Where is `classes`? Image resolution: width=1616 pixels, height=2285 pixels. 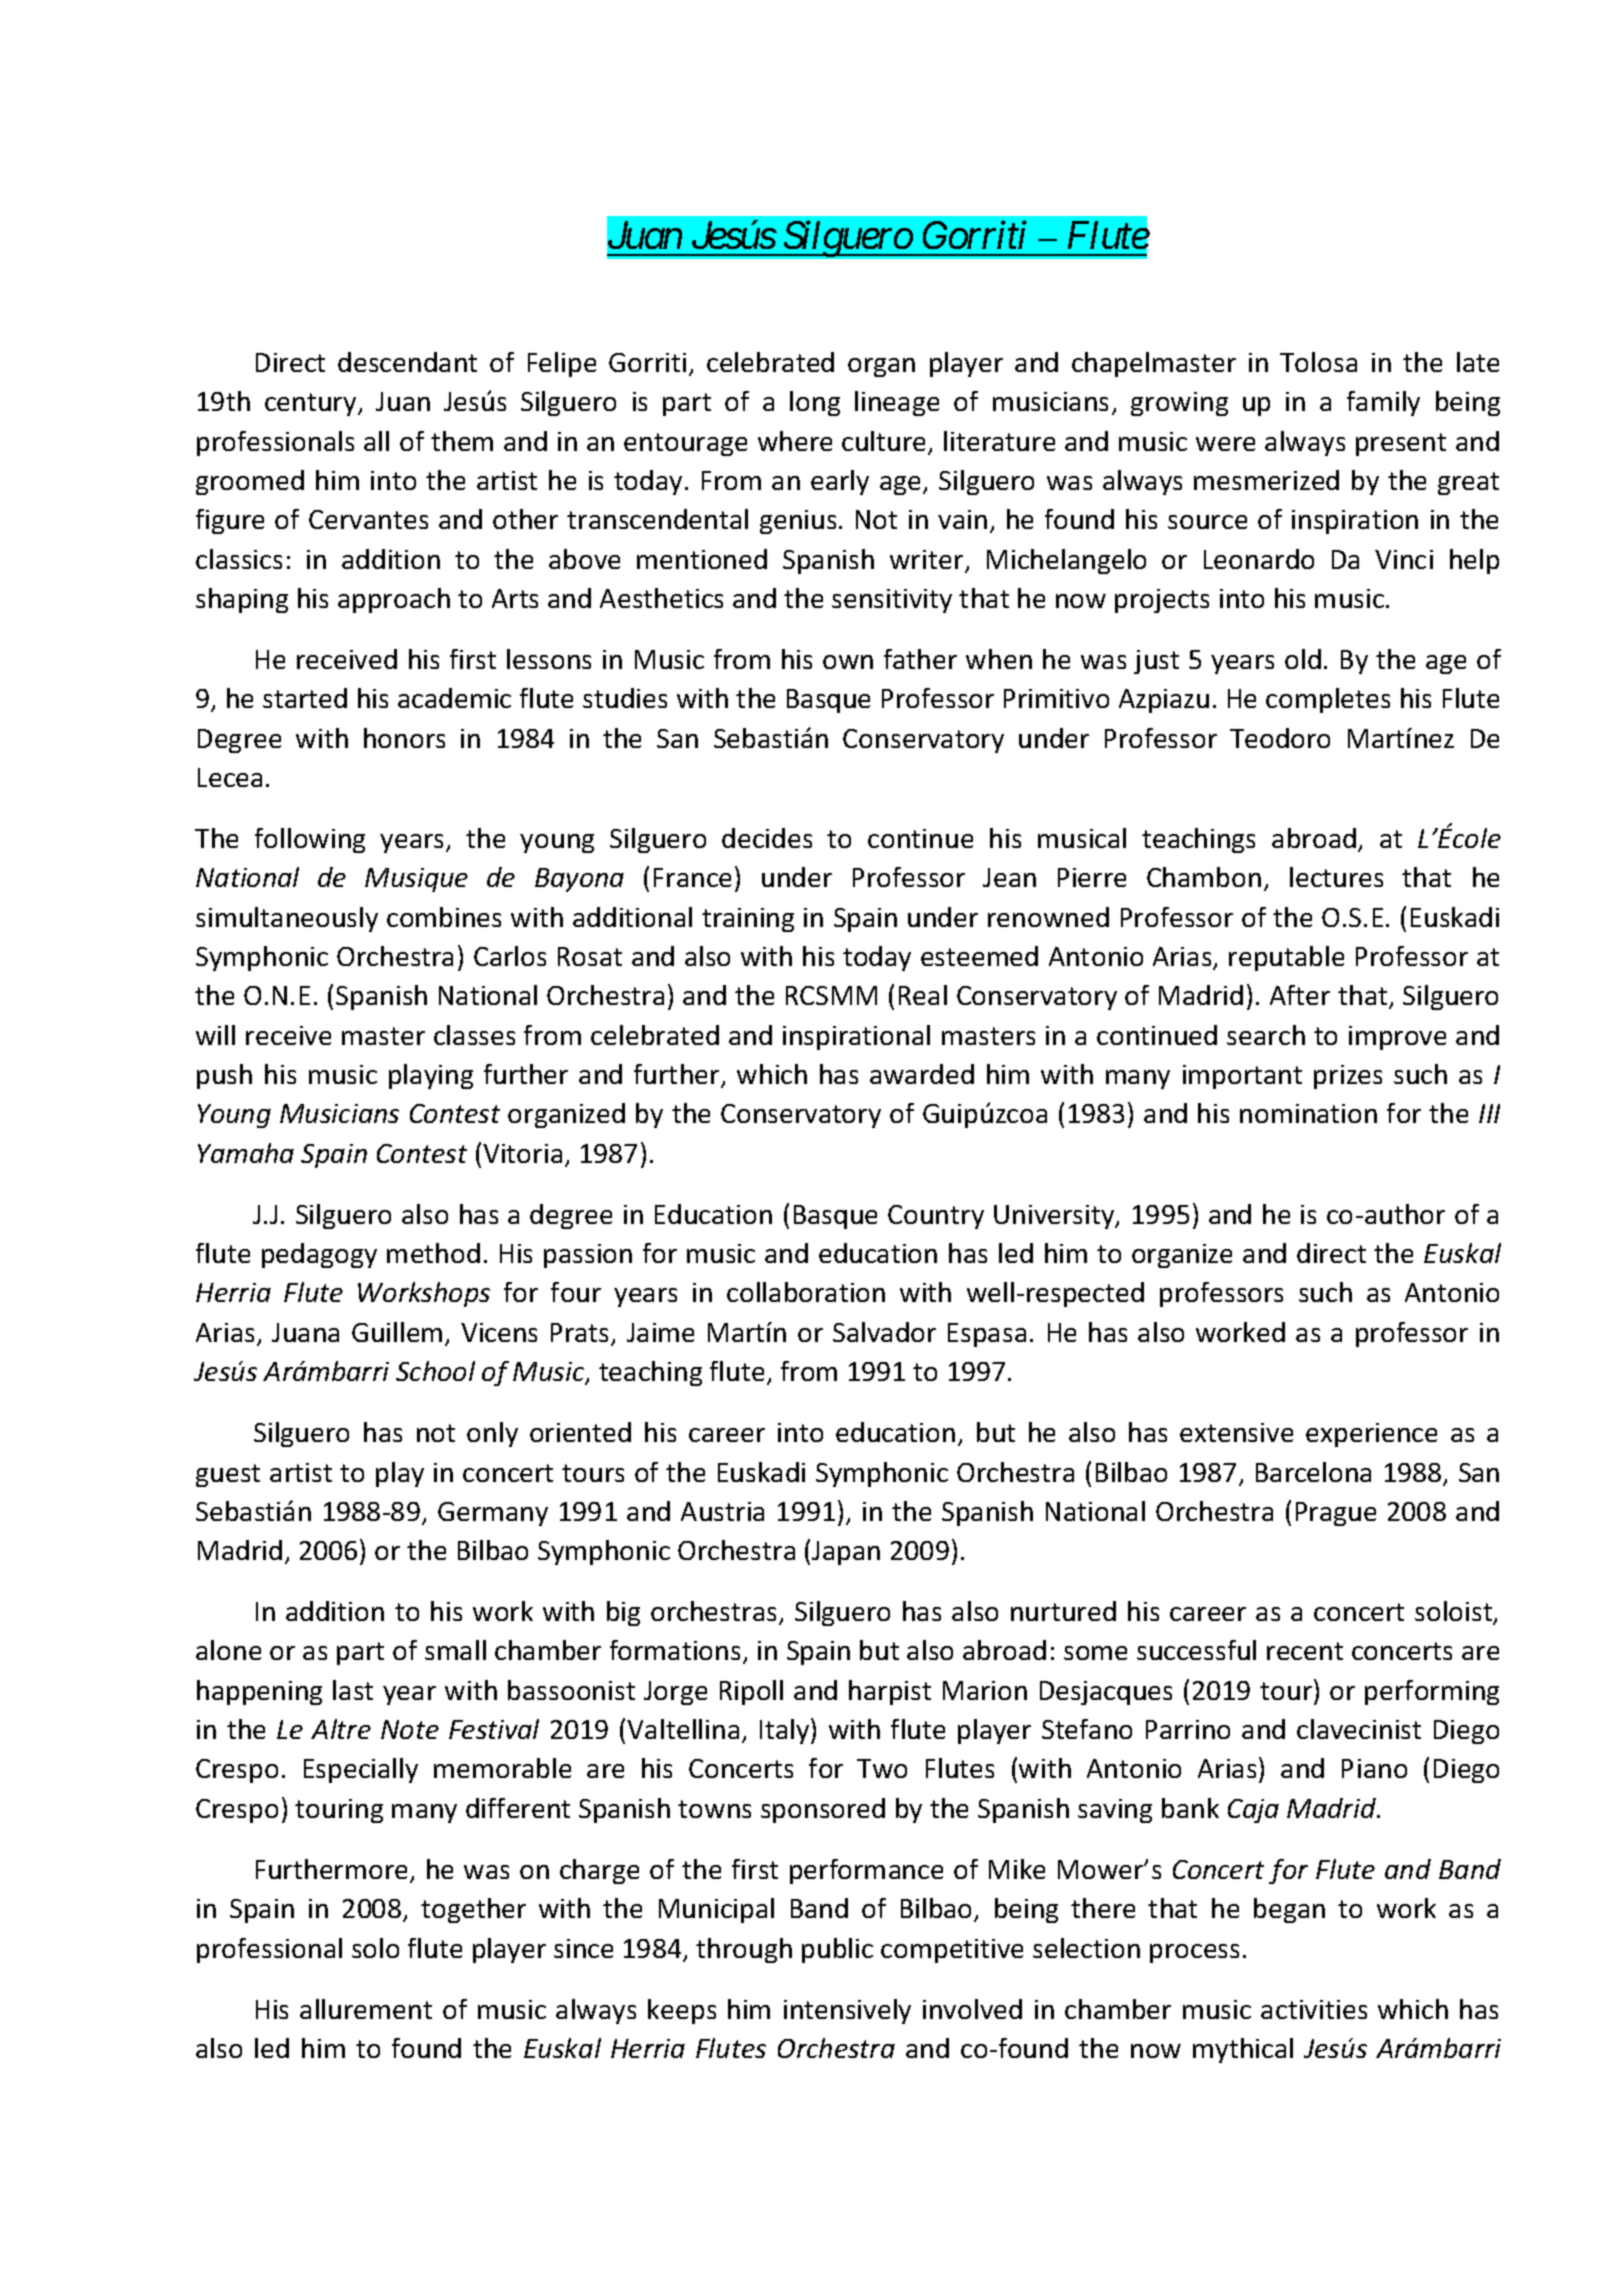 classes is located at coordinates (474, 1035).
